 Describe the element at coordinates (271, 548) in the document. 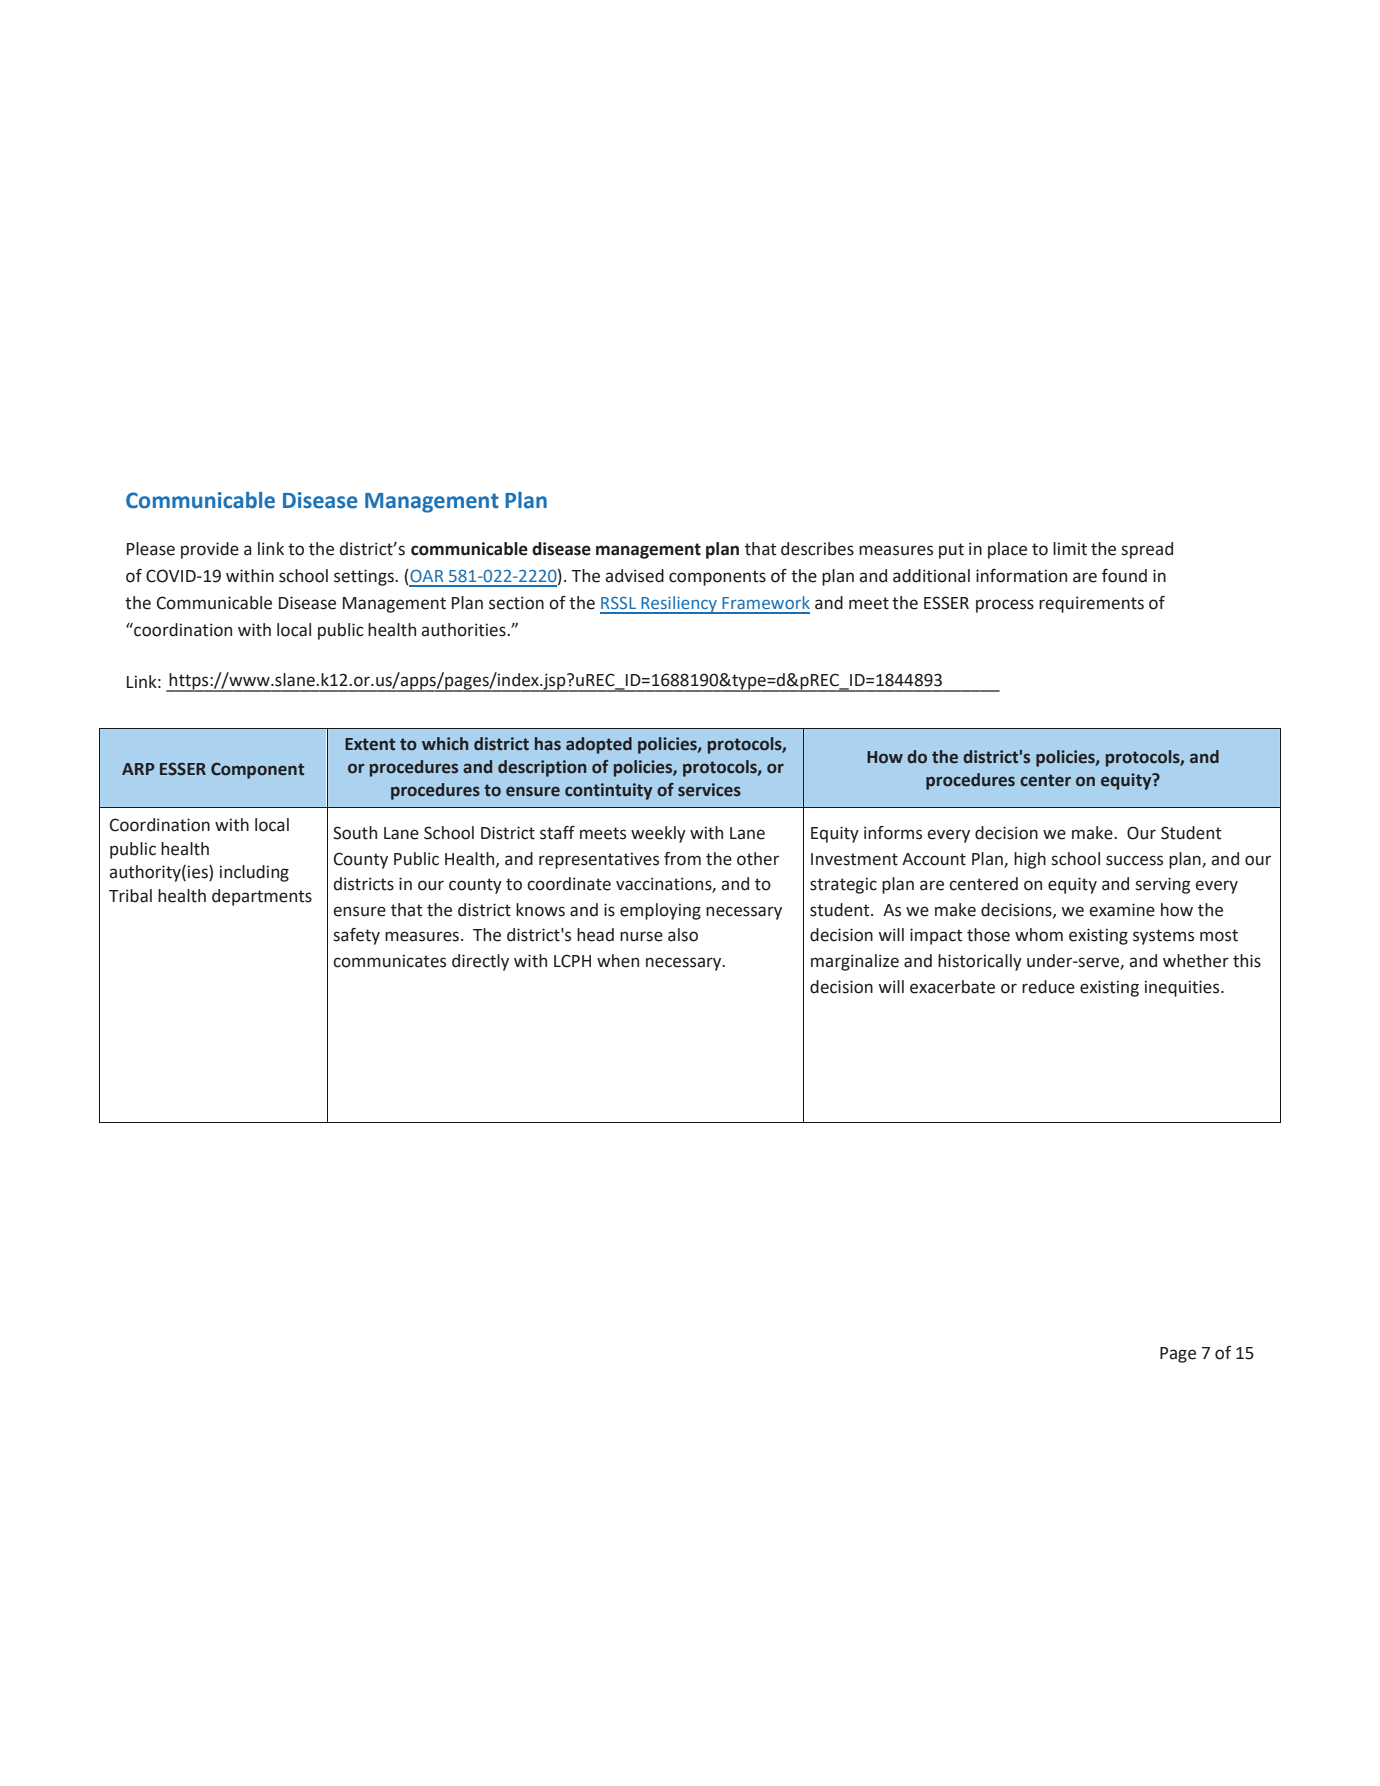

I see `link` at that location.
